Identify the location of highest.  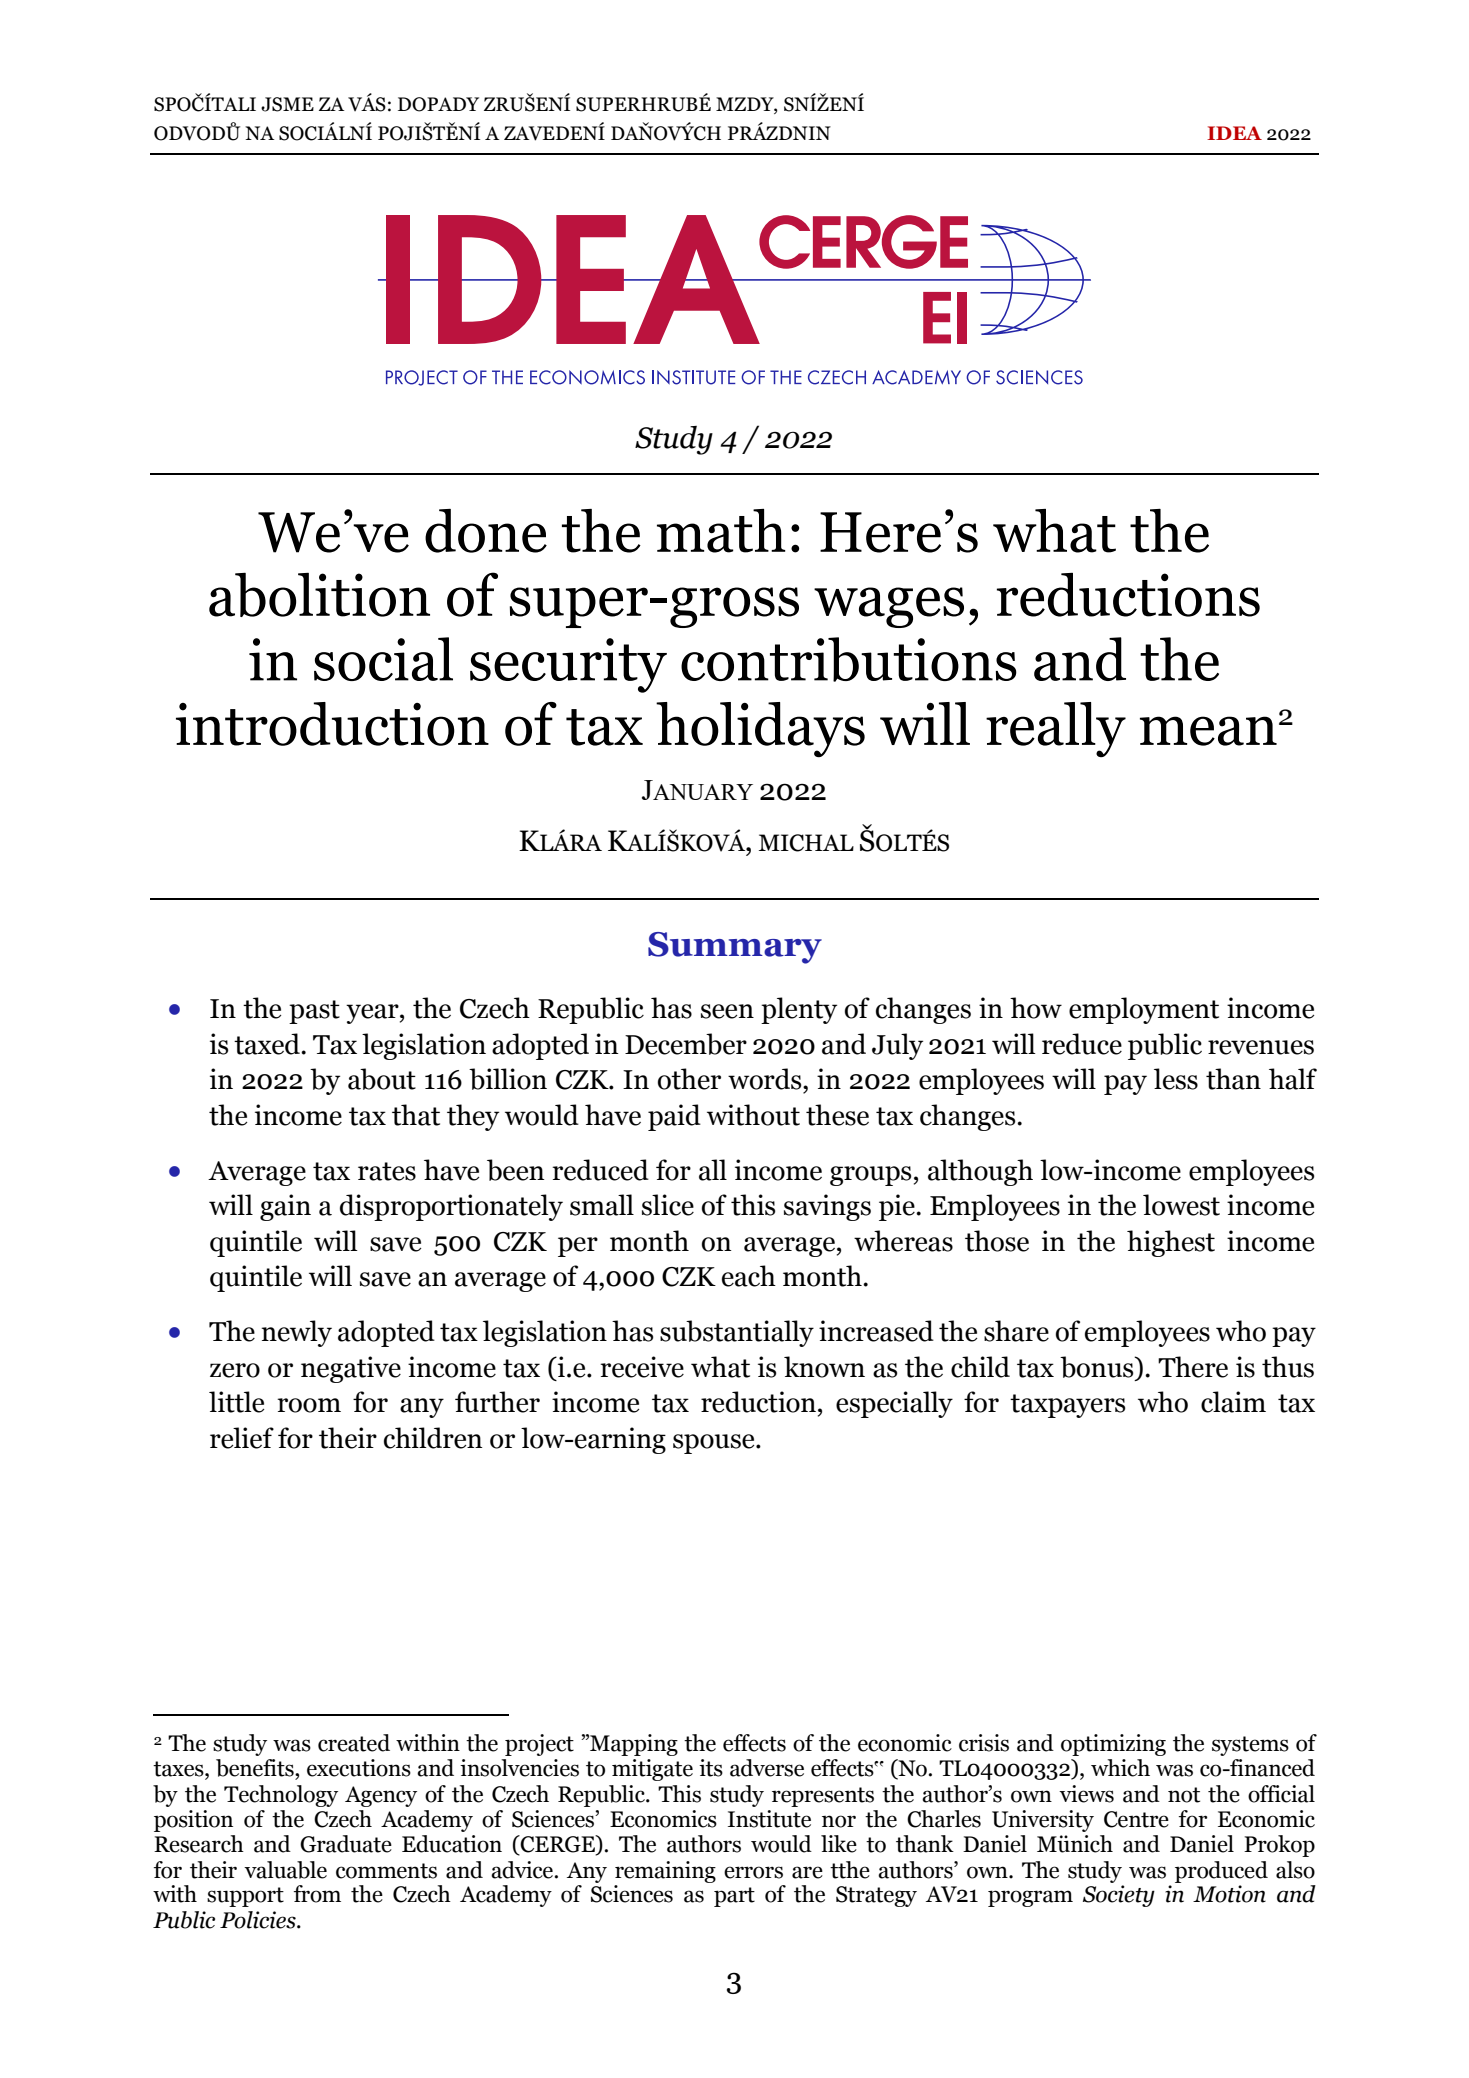
(1171, 1243).
